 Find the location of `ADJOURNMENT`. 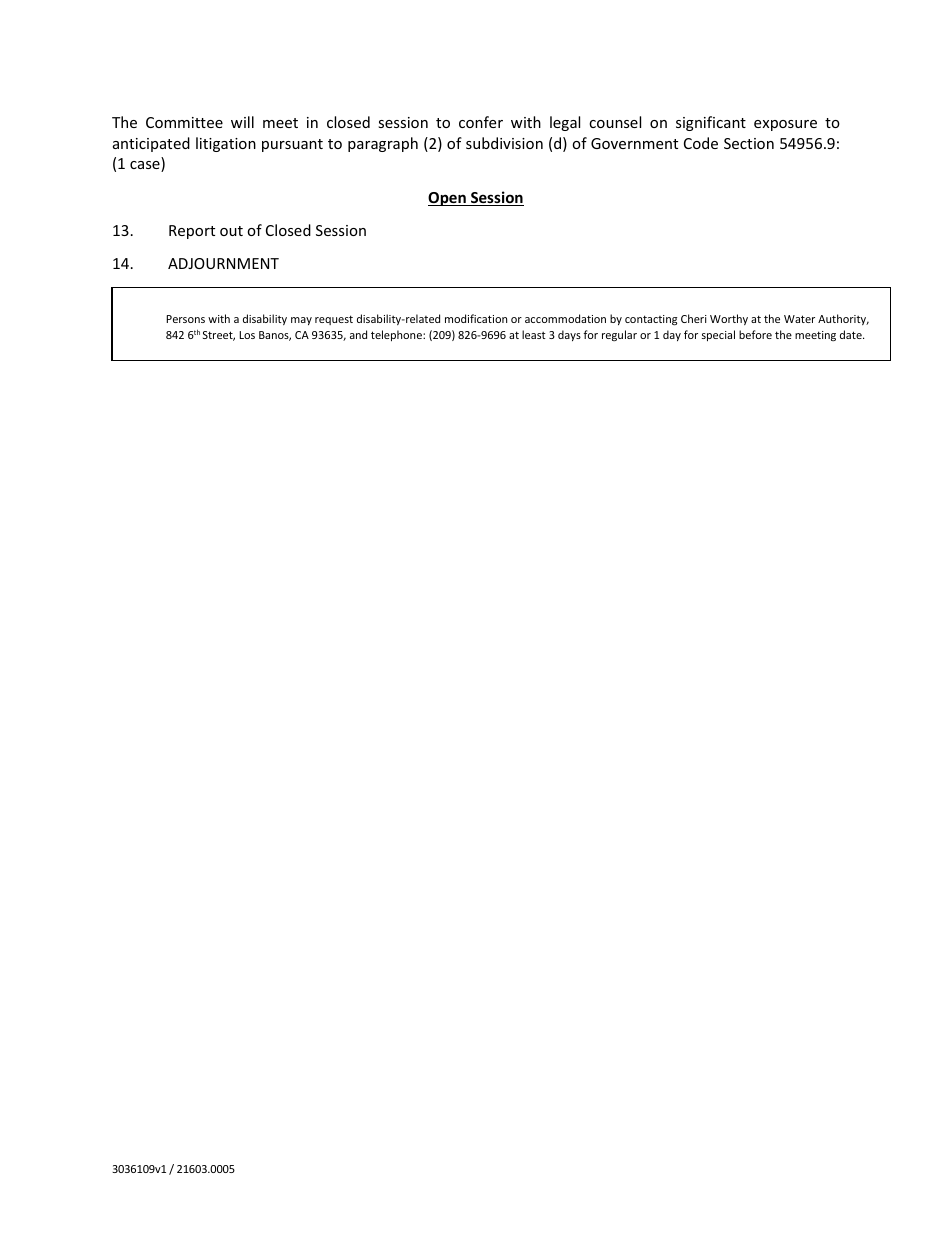

ADJOURNMENT is located at coordinates (223, 263).
